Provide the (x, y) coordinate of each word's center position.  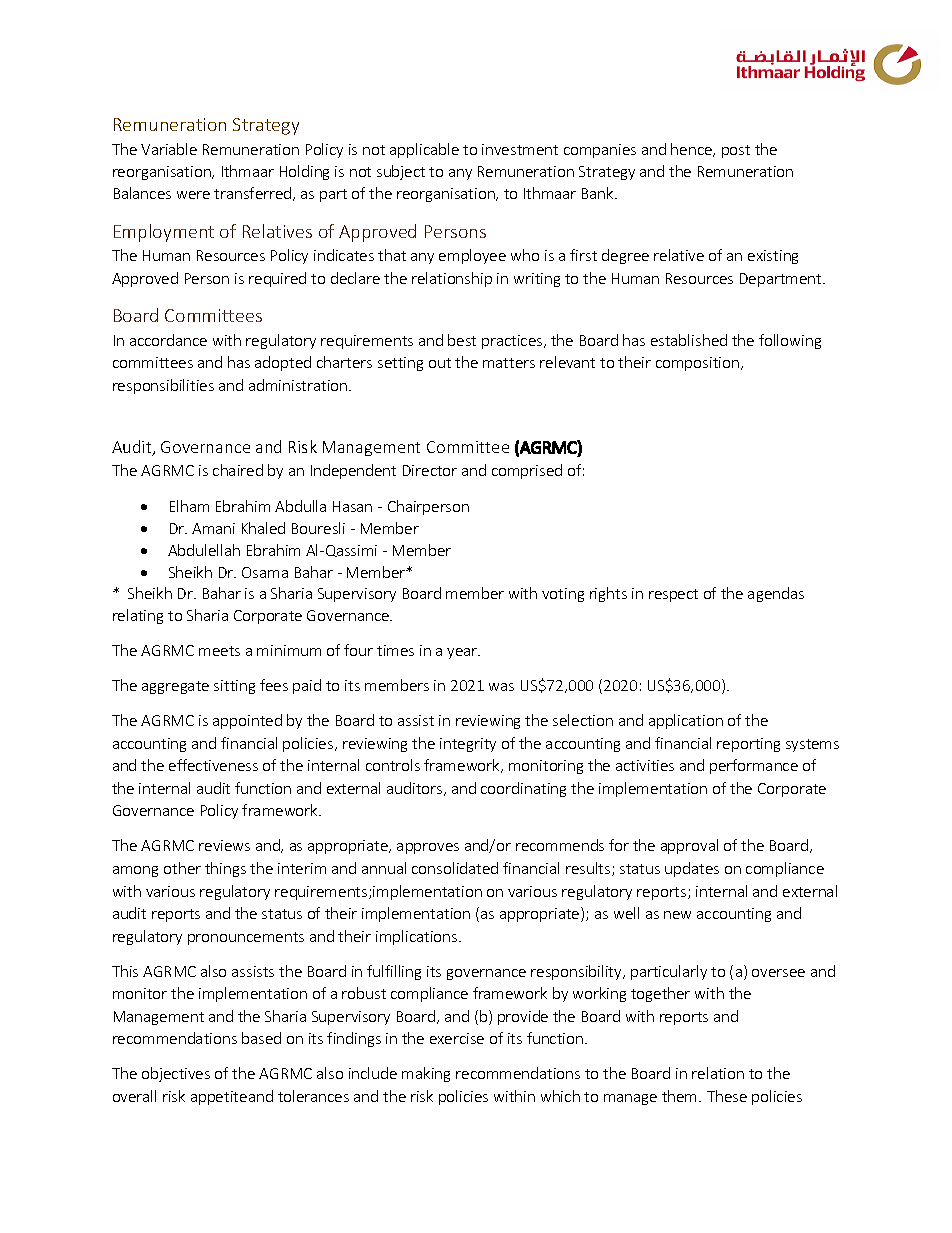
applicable (424, 150)
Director (430, 470)
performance (754, 766)
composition (697, 364)
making (426, 1074)
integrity (468, 745)
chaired (238, 470)
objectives (176, 1074)
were (193, 195)
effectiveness (213, 765)
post (736, 151)
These (727, 1096)
